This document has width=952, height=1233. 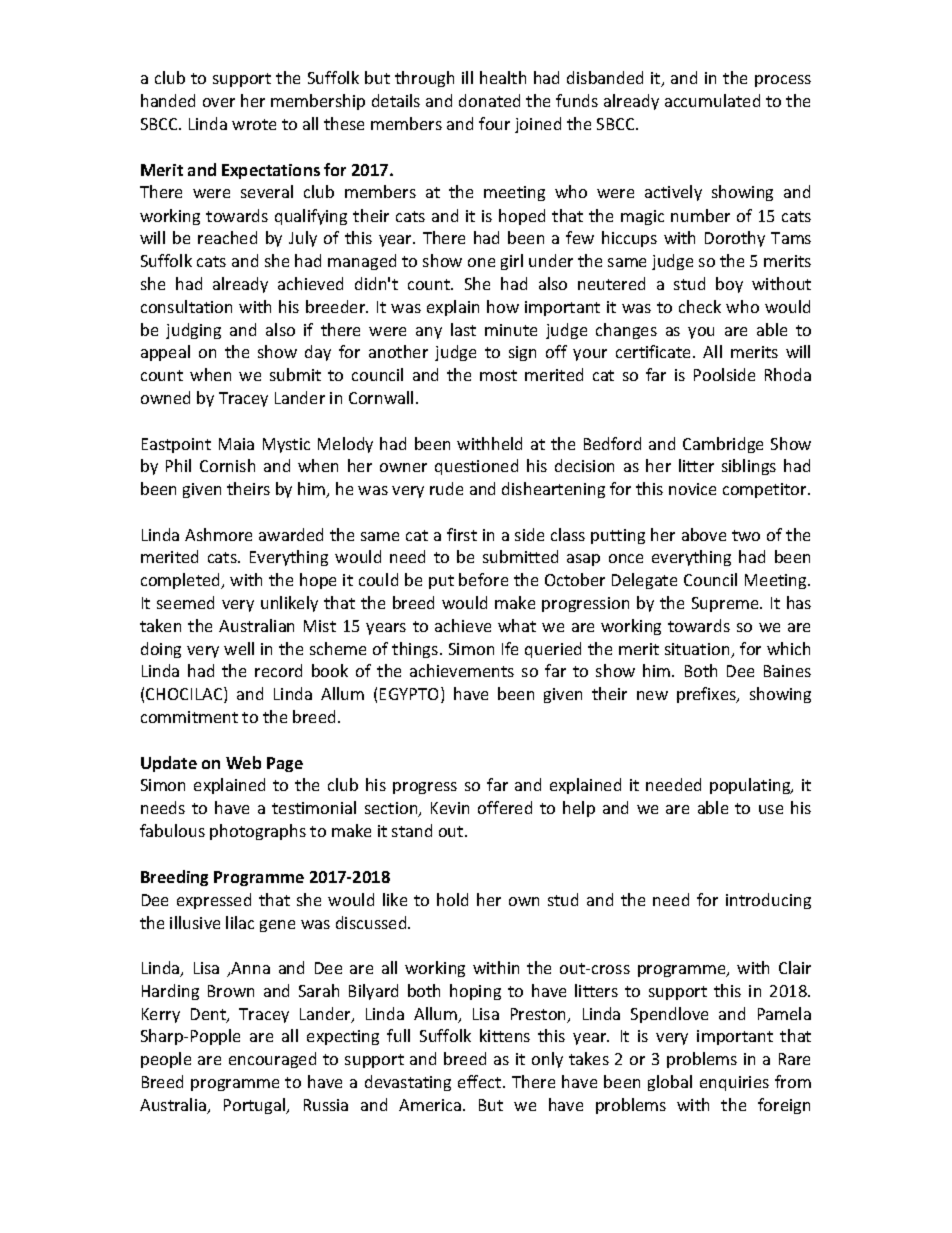 What do you see at coordinates (272, 1060) in the document?
I see `encouraged` at bounding box center [272, 1060].
